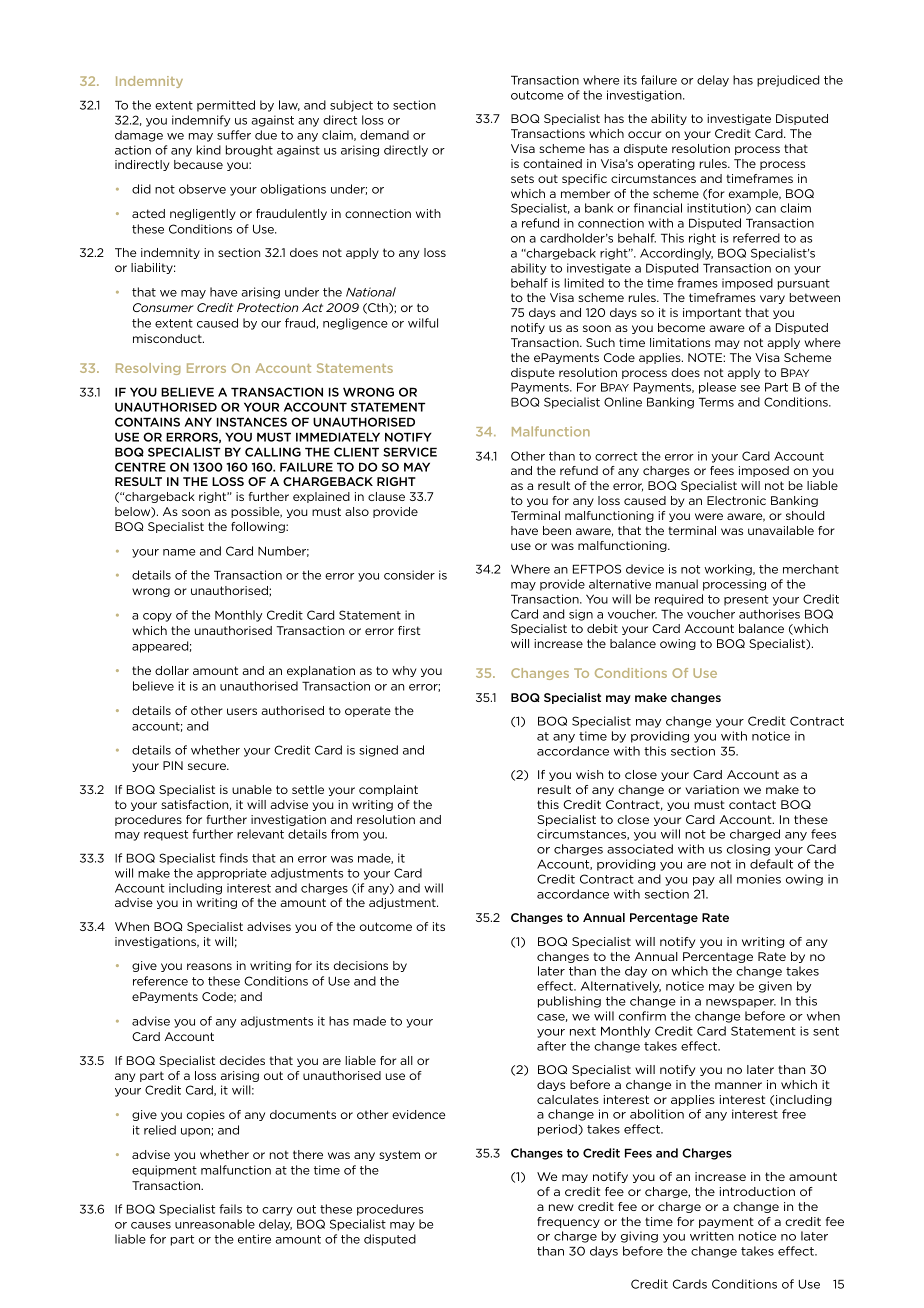 The height and width of the document is (1308, 924). Describe the element at coordinates (522, 178) in the document. I see `sets` at that location.
